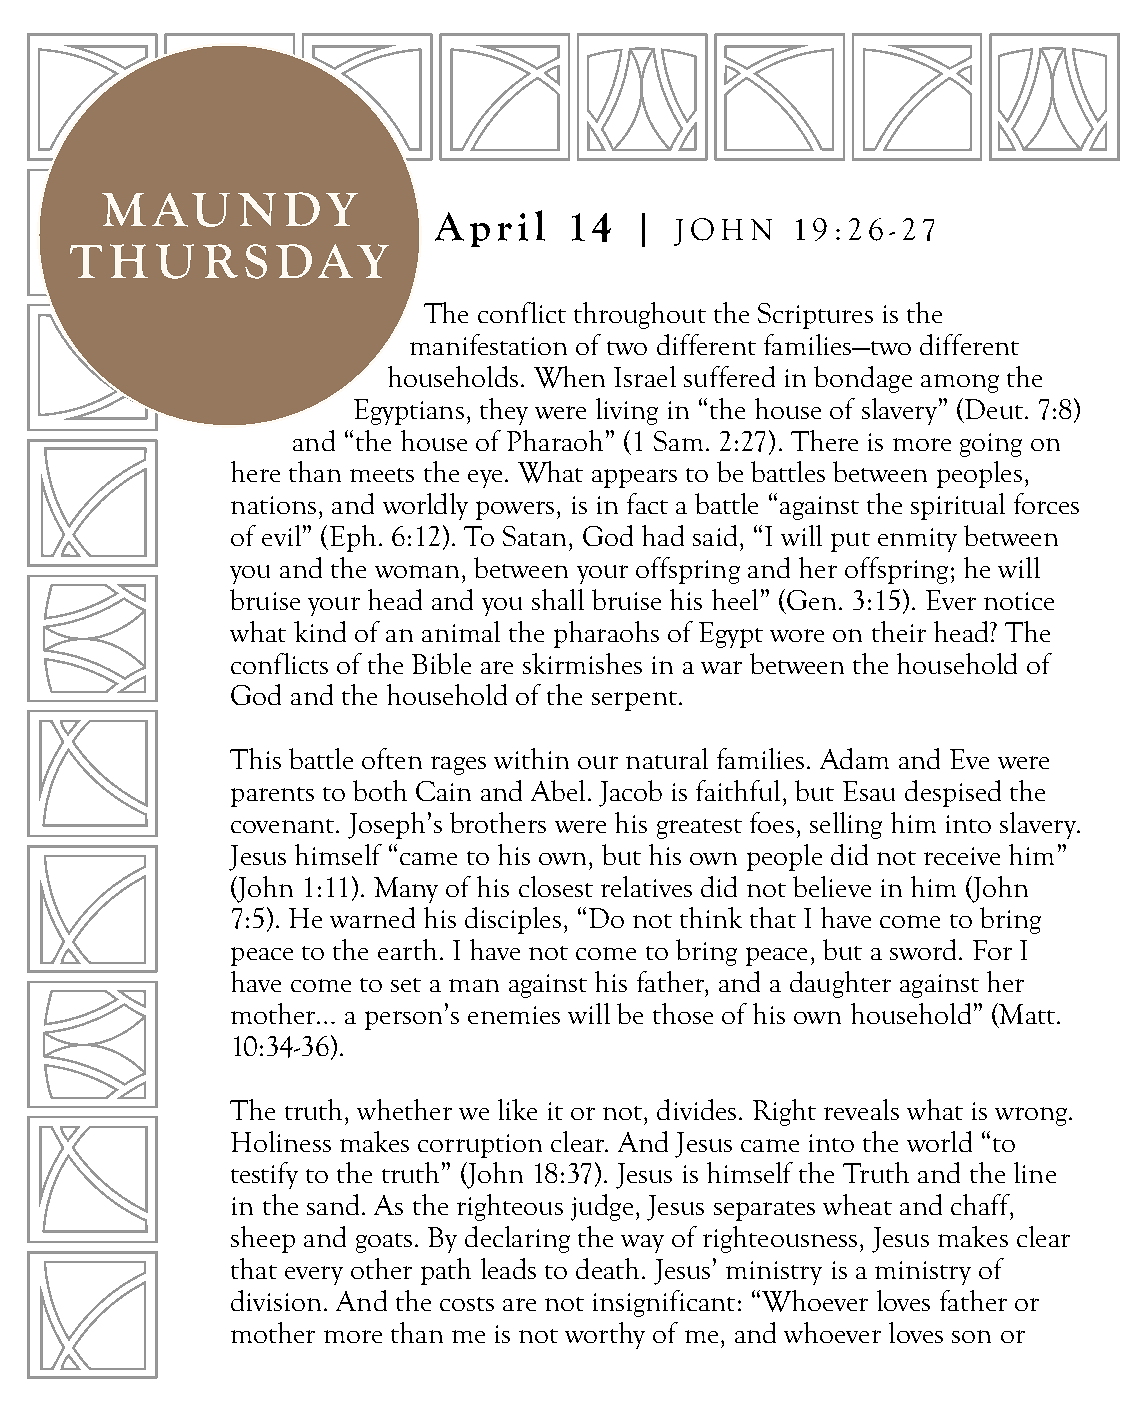  Describe the element at coordinates (664, 1303) in the screenshot. I see `insignificant` at that location.
